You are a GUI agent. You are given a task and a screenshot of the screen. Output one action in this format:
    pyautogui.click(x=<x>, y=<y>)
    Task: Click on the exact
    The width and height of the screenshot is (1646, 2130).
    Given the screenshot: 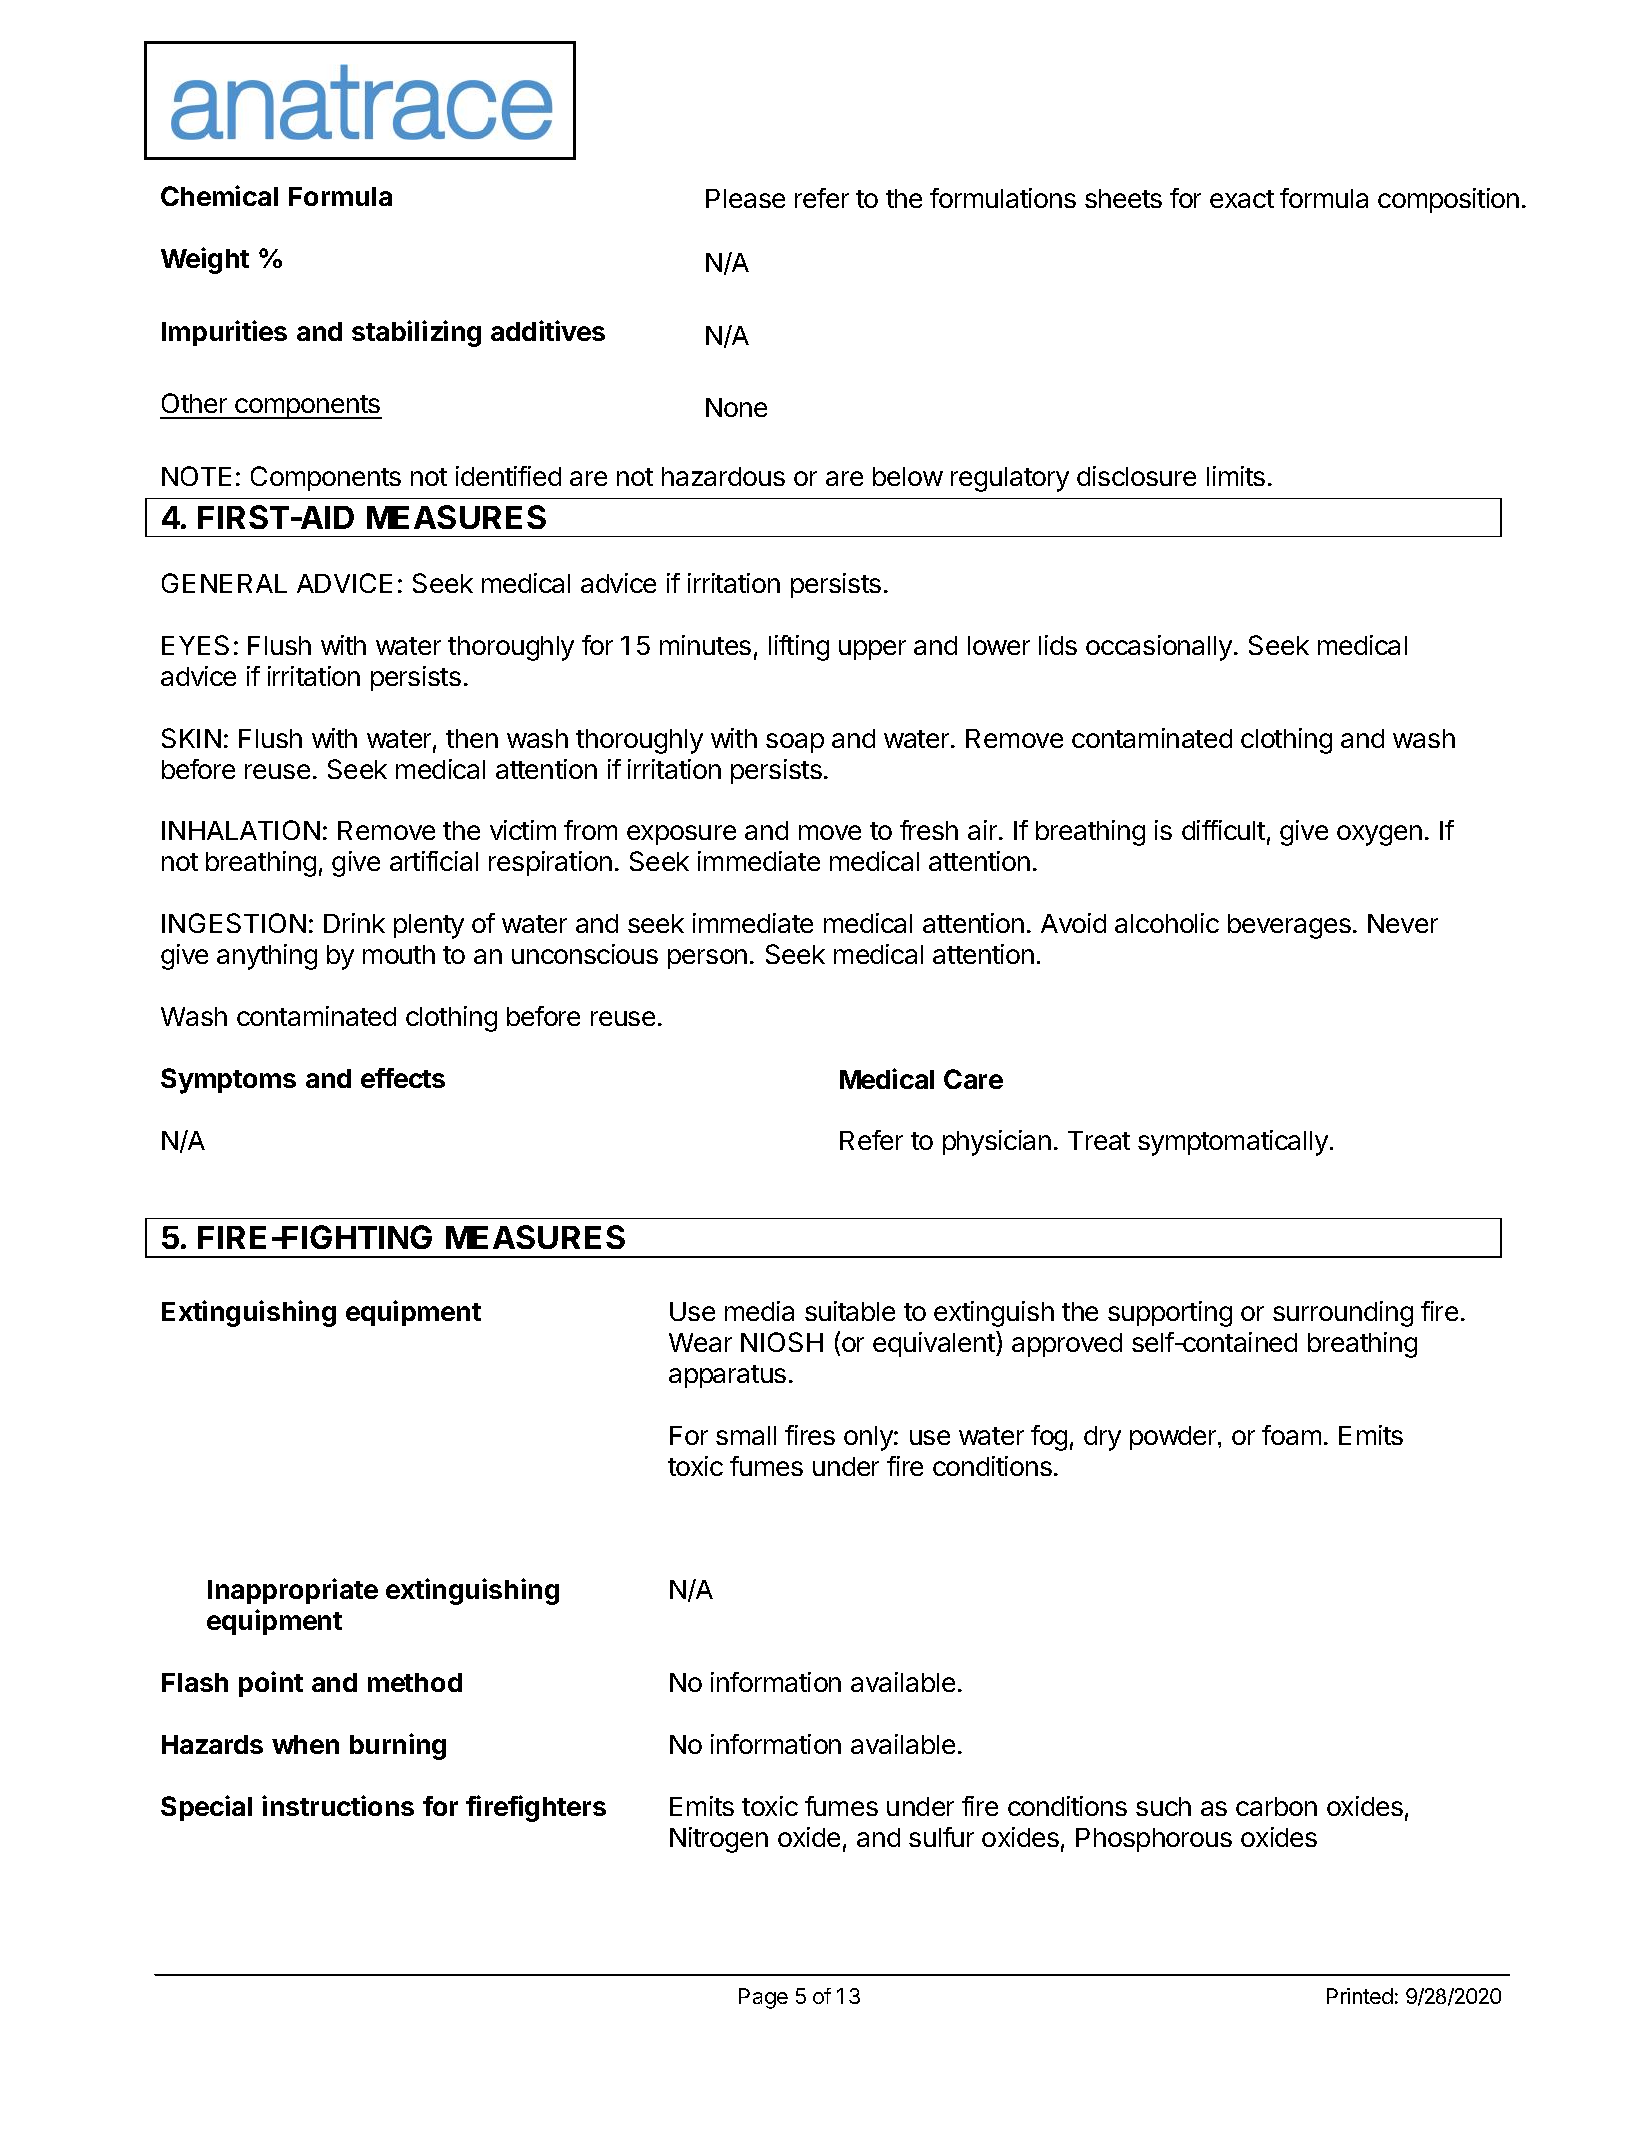 What is the action you would take?
    pyautogui.click(x=1242, y=199)
